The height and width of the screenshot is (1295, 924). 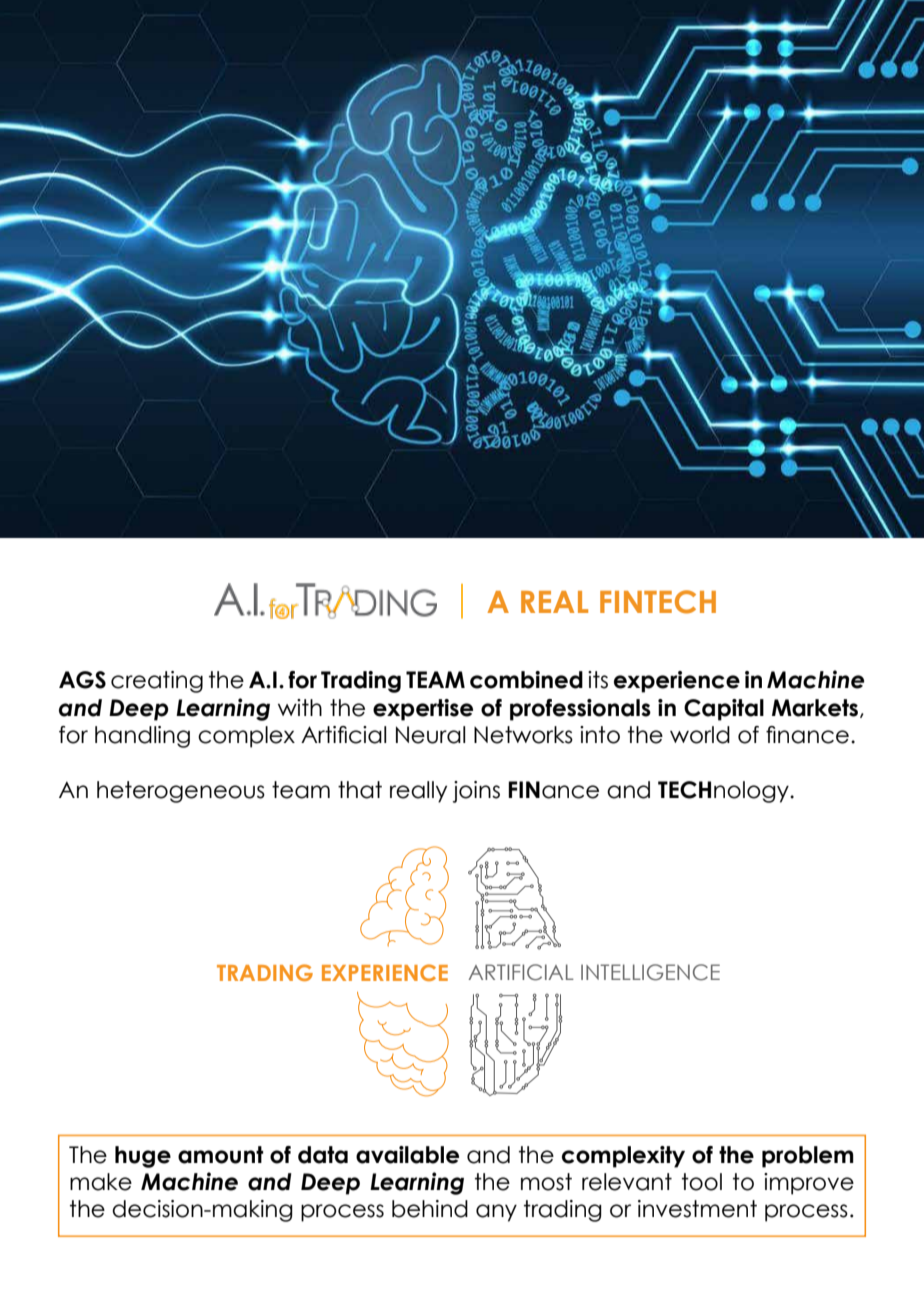 I want to click on available, so click(x=407, y=1155).
